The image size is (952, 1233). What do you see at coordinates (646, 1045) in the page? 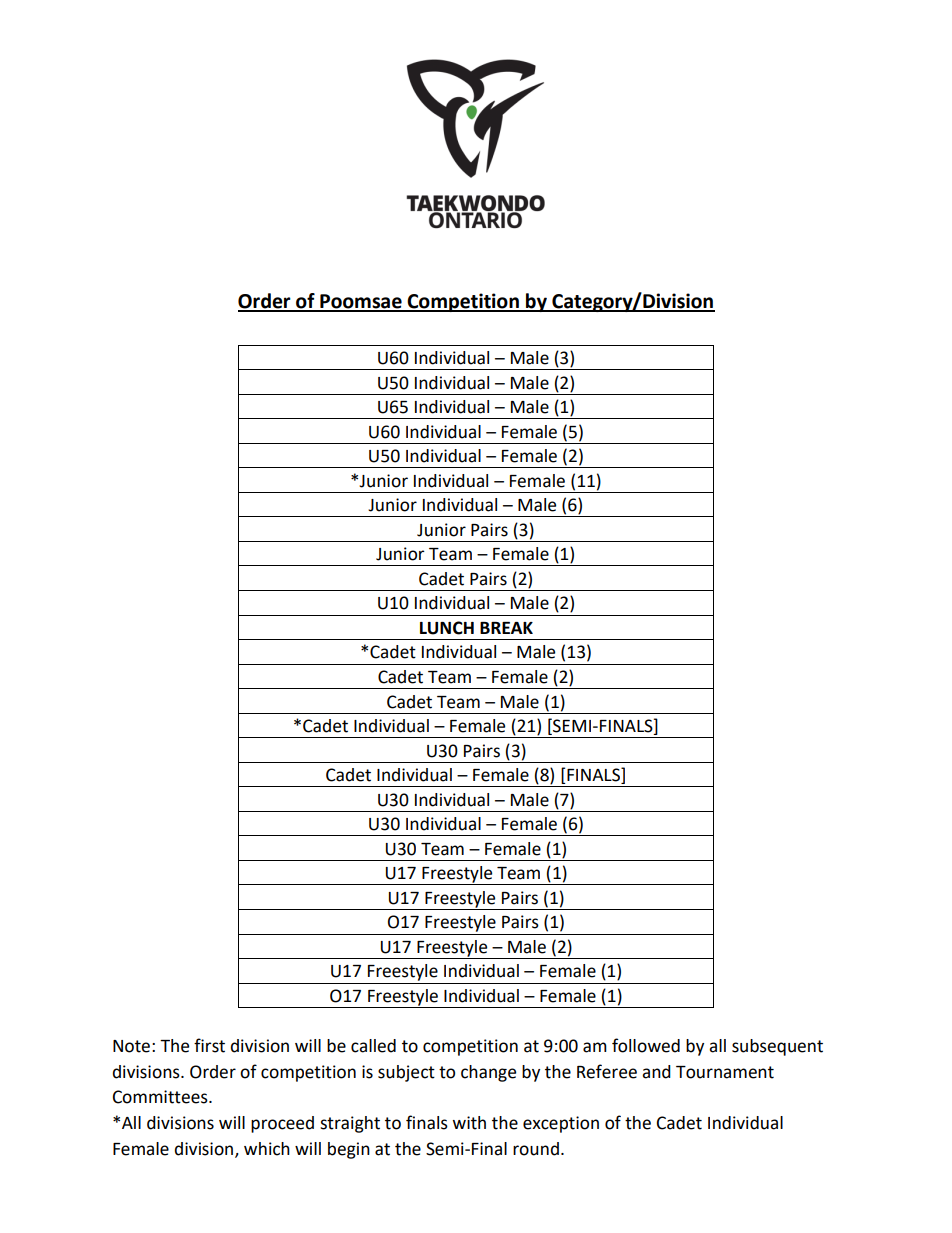
I see `followed` at bounding box center [646, 1045].
